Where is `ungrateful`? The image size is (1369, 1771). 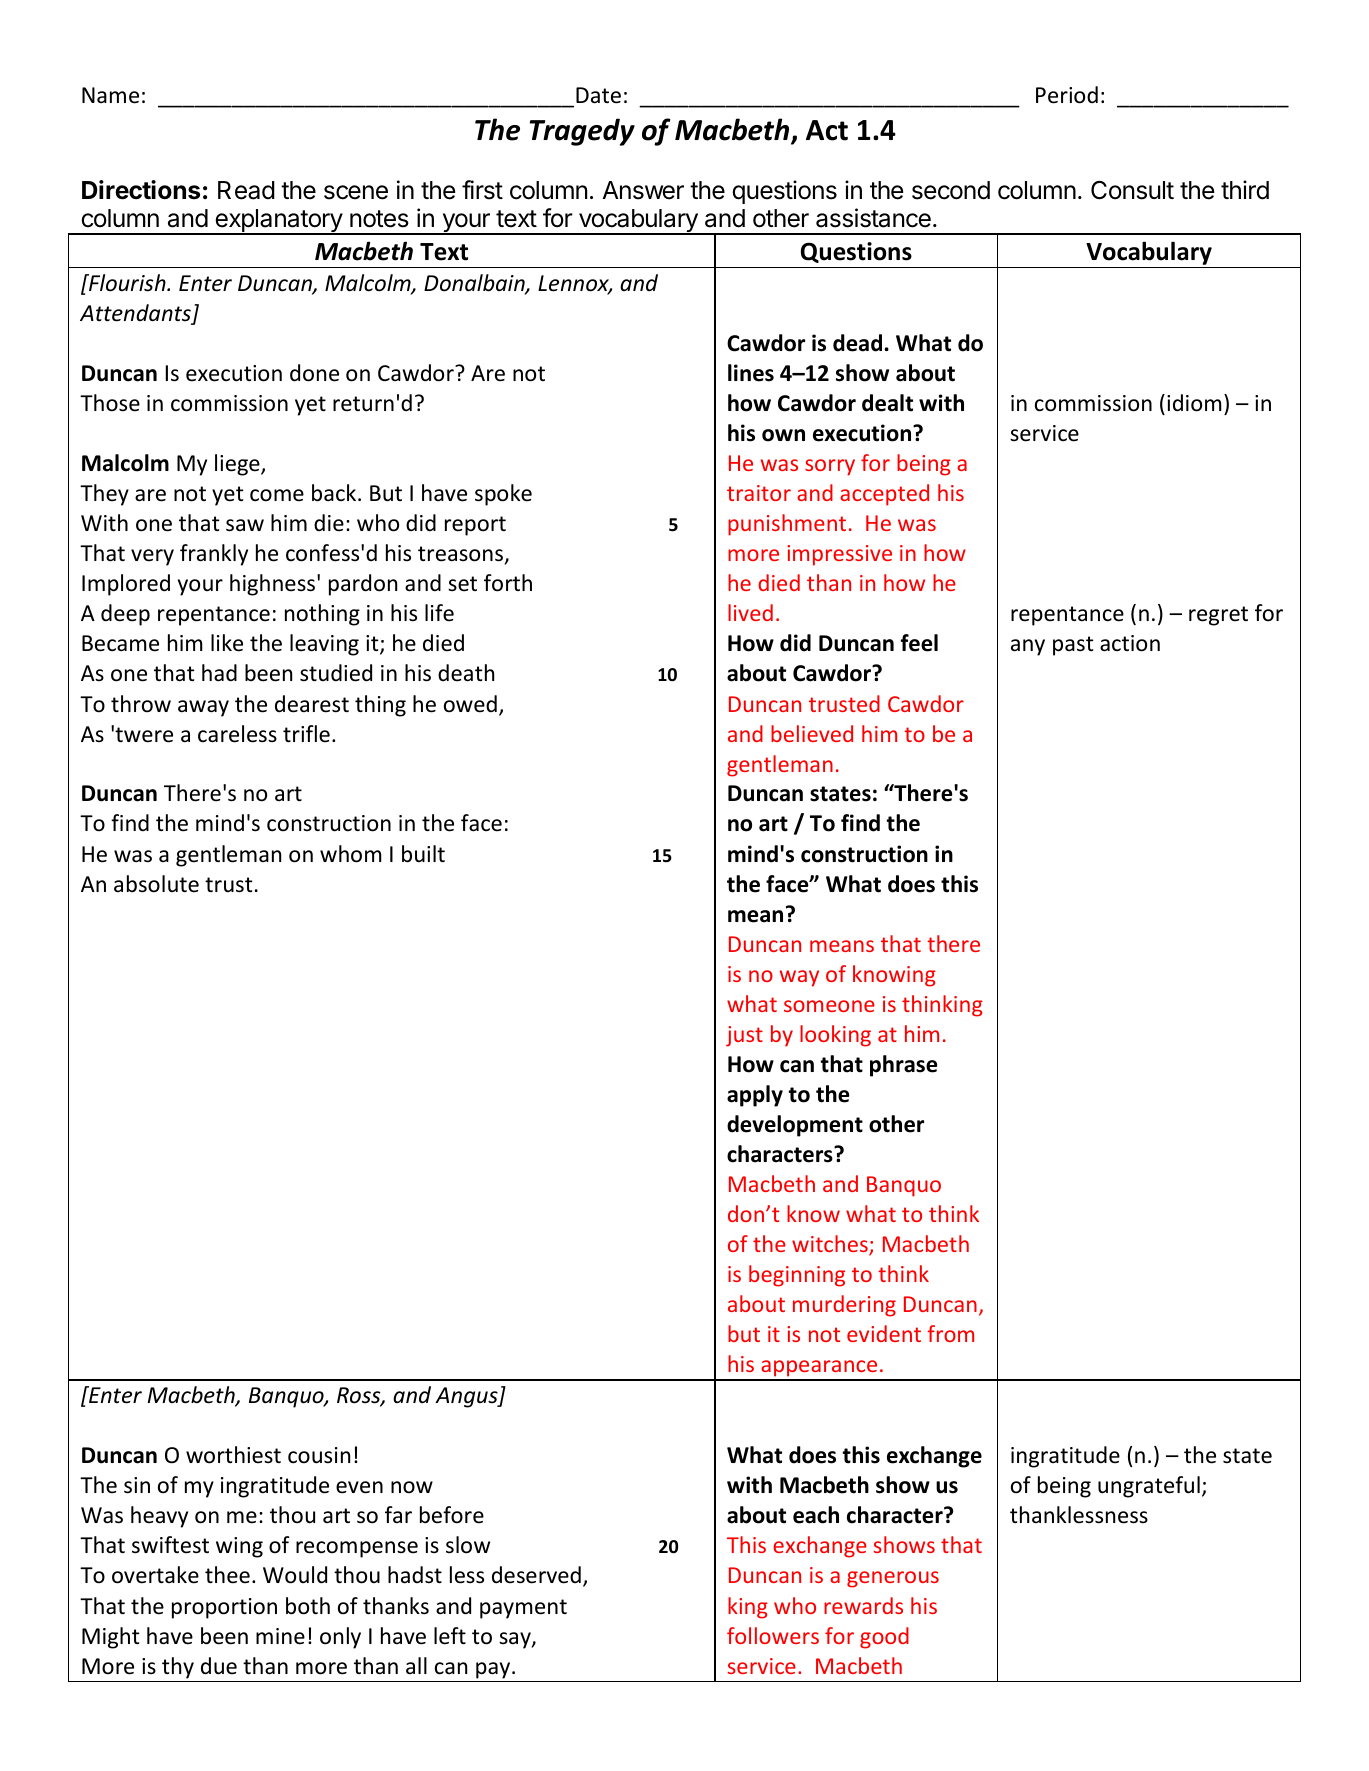
ungrateful is located at coordinates (1149, 1487).
